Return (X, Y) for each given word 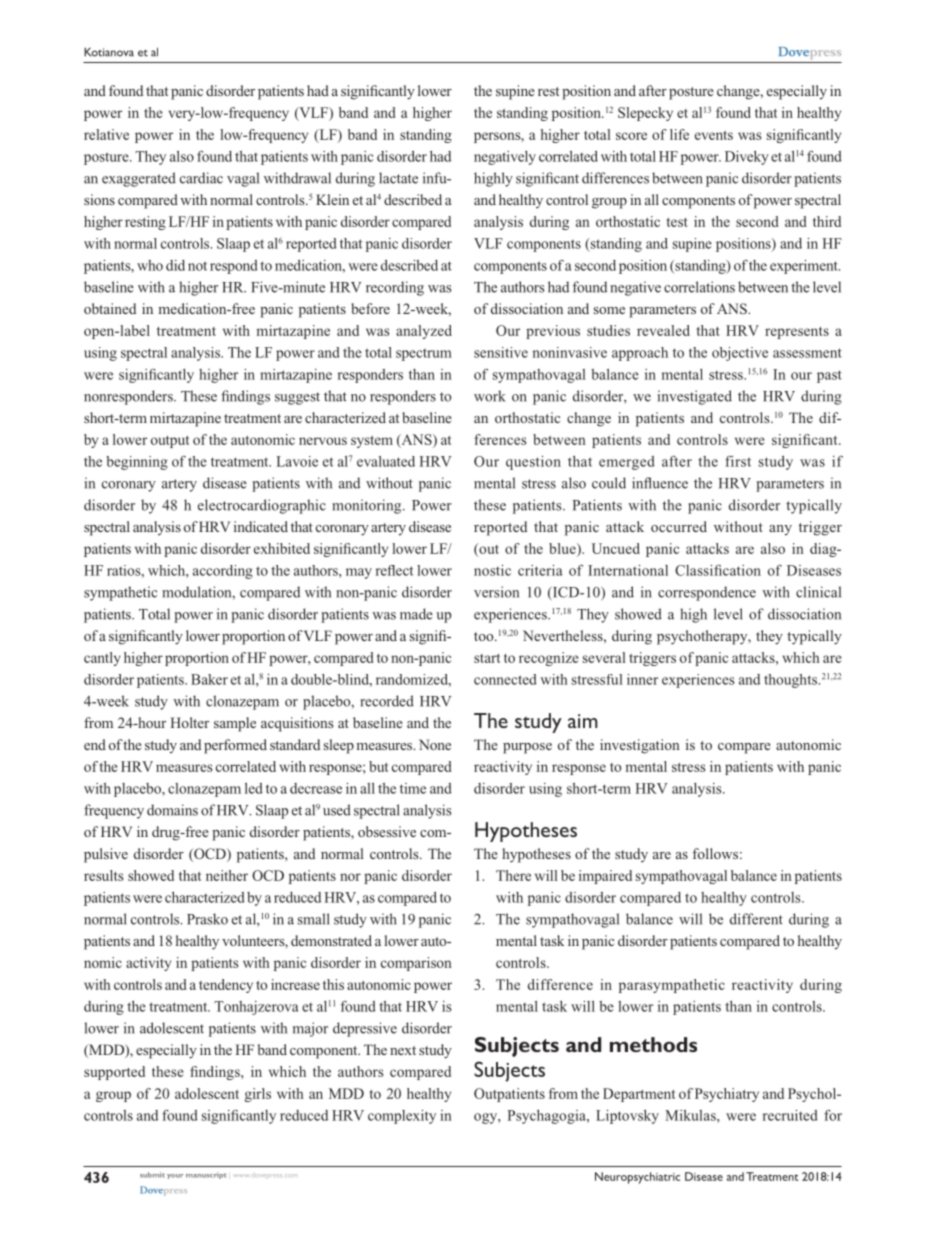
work (489, 396)
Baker (209, 679)
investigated (695, 397)
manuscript (206, 1175)
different (756, 919)
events (714, 135)
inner (642, 679)
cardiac (201, 178)
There (513, 875)
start (487, 658)
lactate (398, 178)
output (170, 442)
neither (227, 875)
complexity (402, 1117)
